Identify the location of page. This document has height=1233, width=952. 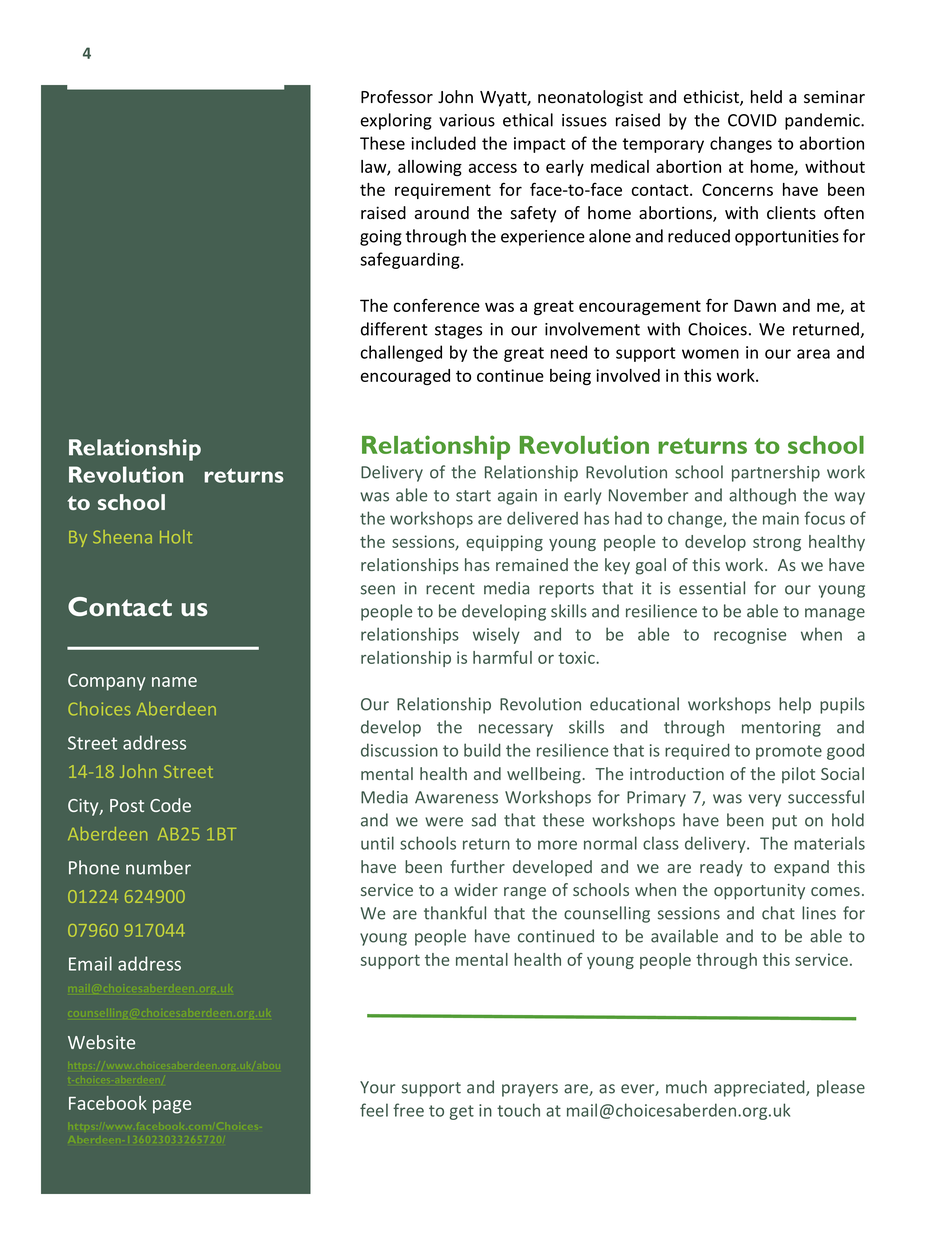
(172, 1107).
